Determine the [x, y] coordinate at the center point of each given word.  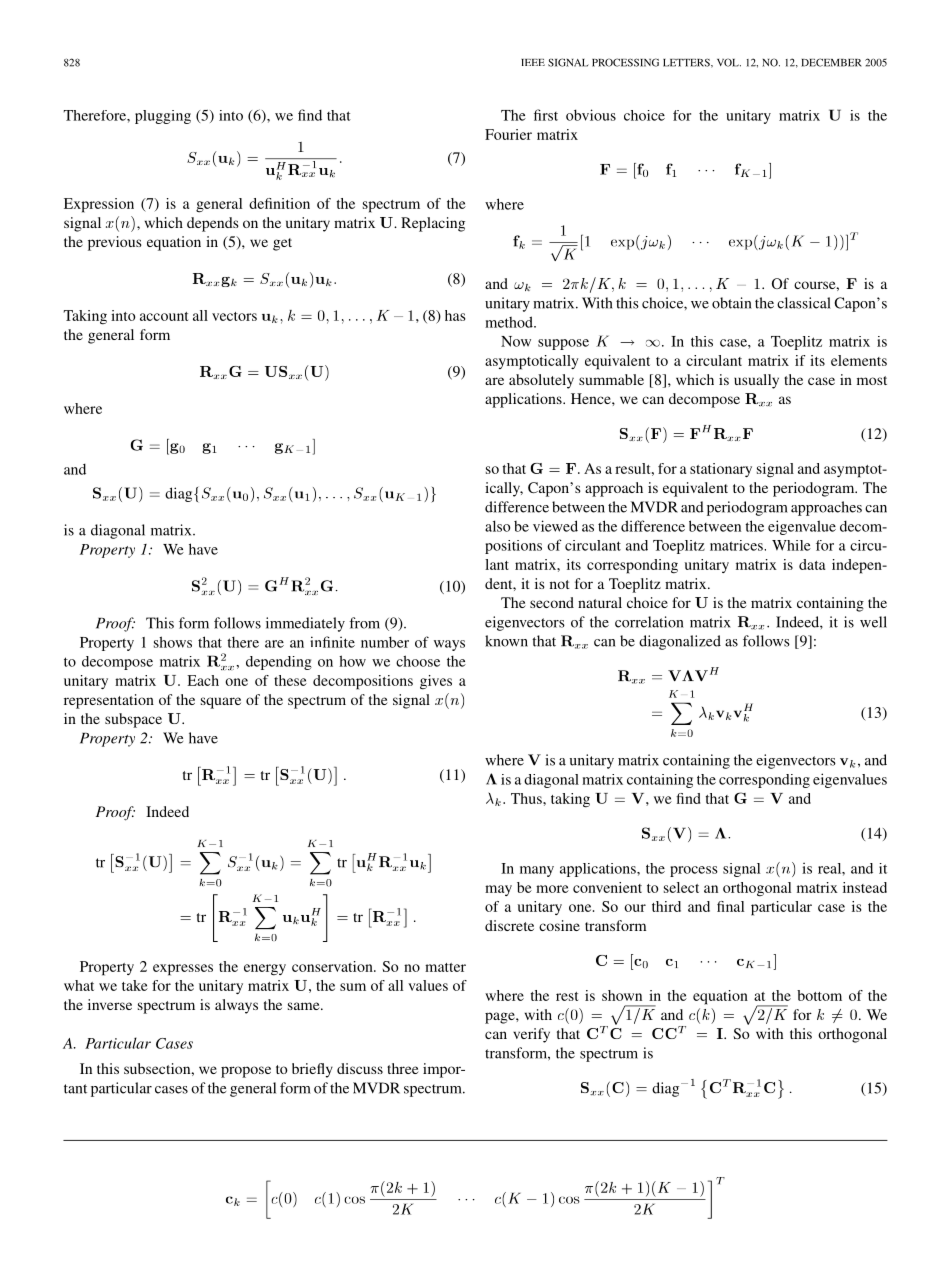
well [873, 622]
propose [246, 1072]
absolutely [541, 381]
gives [436, 682]
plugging [163, 117]
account [164, 316]
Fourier [508, 134]
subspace [133, 720]
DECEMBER [831, 62]
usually [756, 381]
